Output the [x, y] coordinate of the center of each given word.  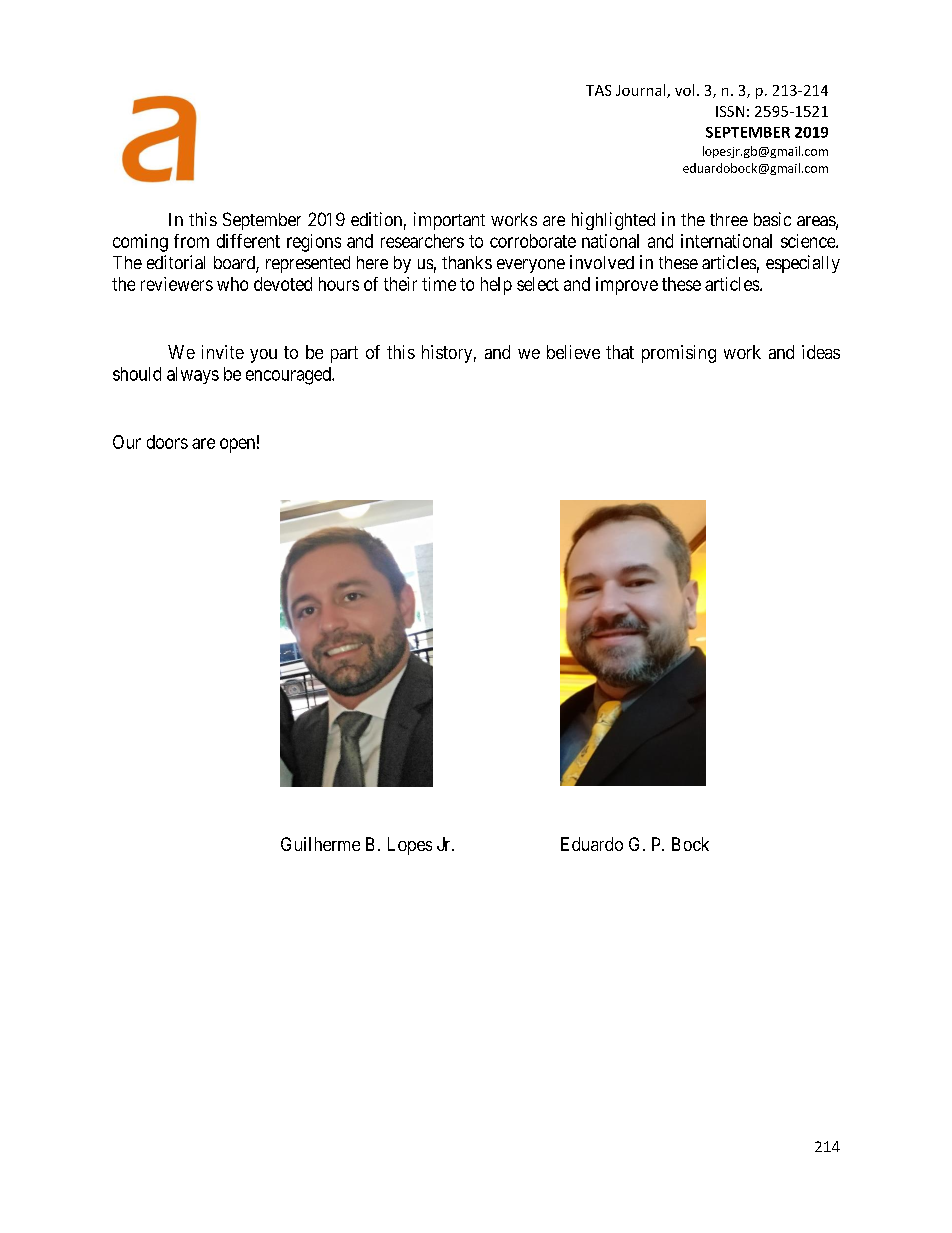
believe [573, 352]
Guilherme [320, 844]
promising [679, 354]
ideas [821, 352]
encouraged [289, 376]
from [191, 241]
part [344, 354]
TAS [598, 90]
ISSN [730, 111]
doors [167, 442]
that [620, 352]
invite [223, 352]
